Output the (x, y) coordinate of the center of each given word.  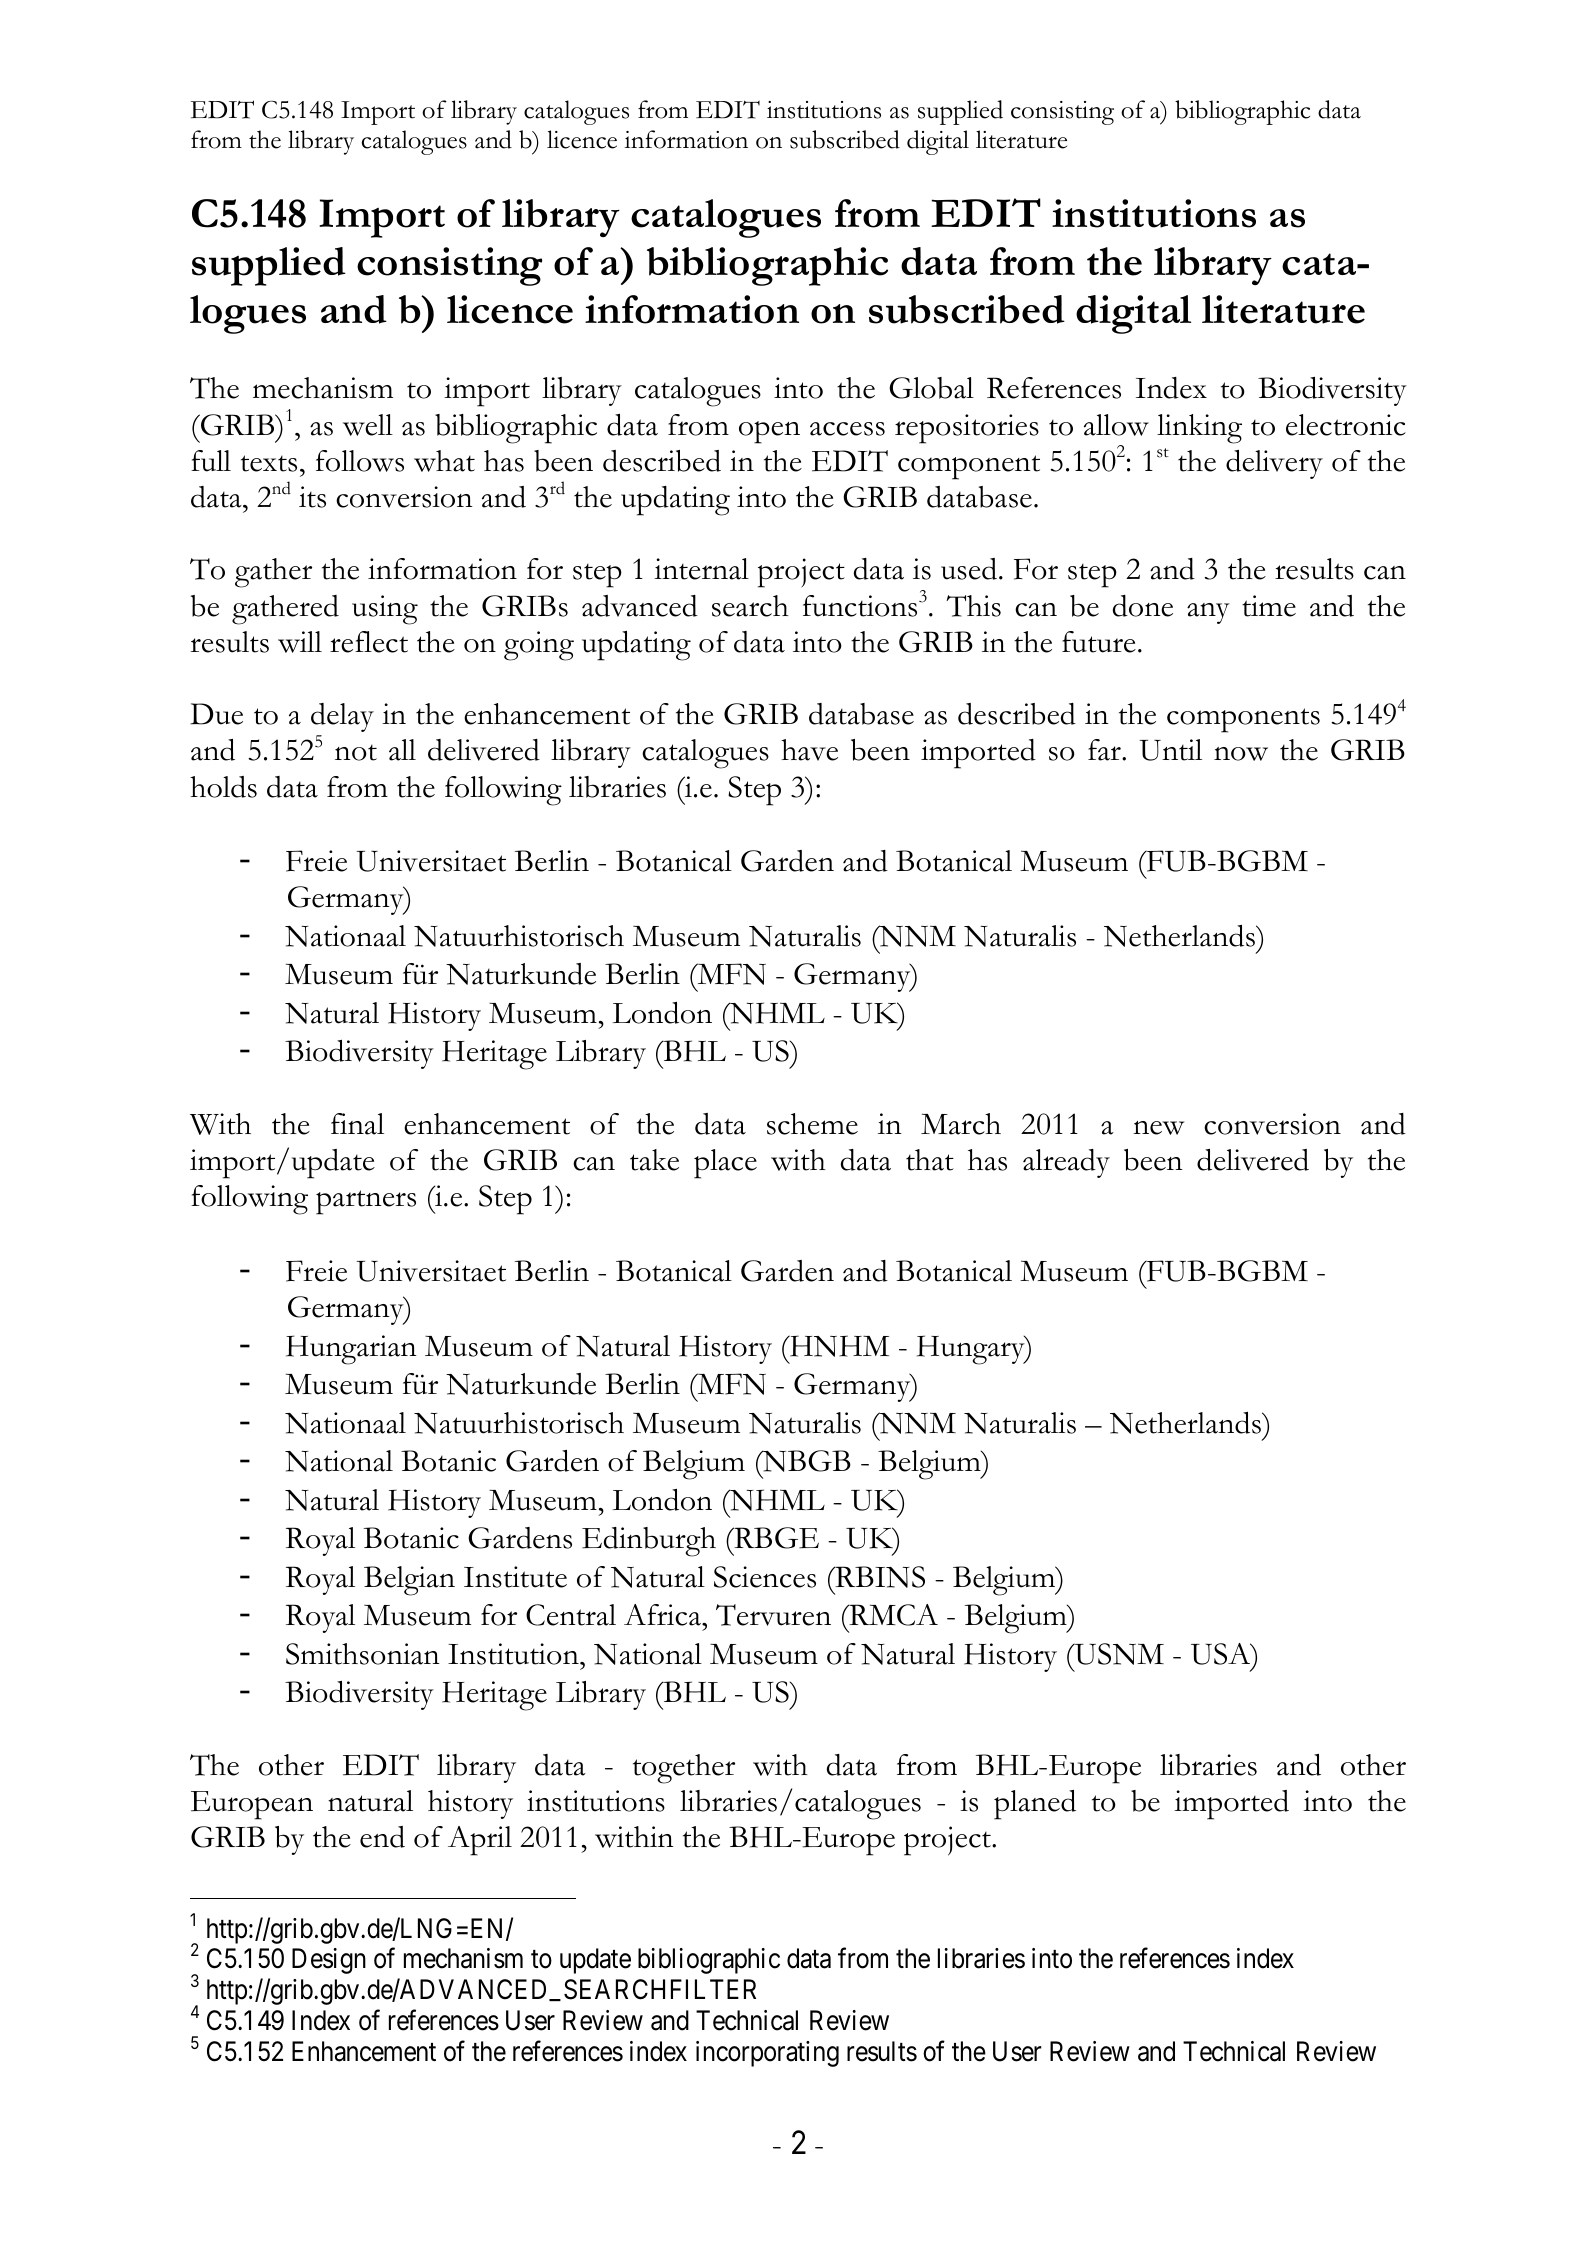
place (725, 1164)
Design (329, 1961)
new (1158, 1128)
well (368, 425)
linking (1199, 429)
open (769, 432)
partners (366, 1202)
